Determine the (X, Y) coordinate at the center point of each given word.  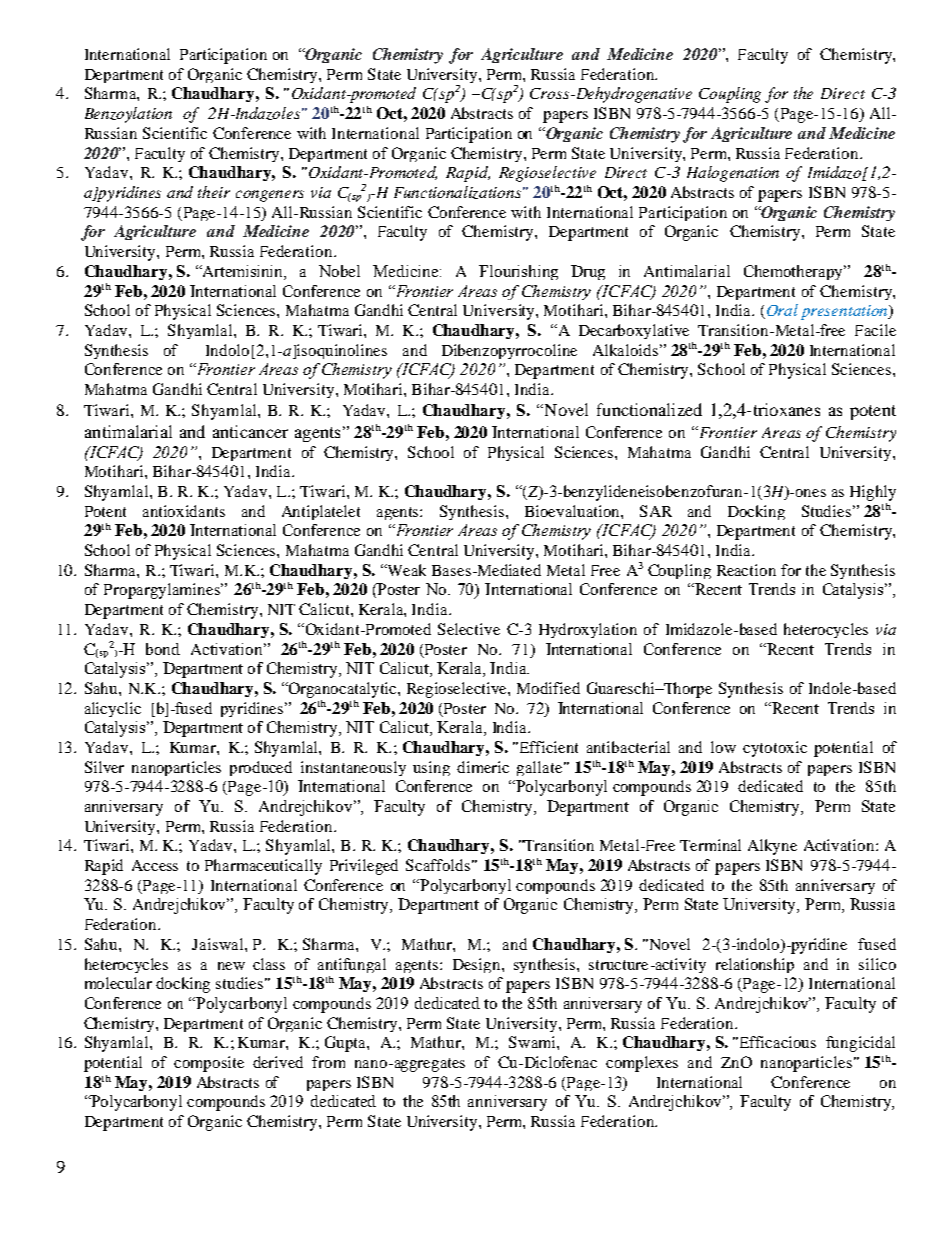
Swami (533, 1042)
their (214, 192)
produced (261, 768)
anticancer (250, 431)
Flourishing (518, 272)
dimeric (483, 767)
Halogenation (733, 174)
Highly (873, 493)
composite (209, 1064)
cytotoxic (775, 749)
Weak (405, 570)
